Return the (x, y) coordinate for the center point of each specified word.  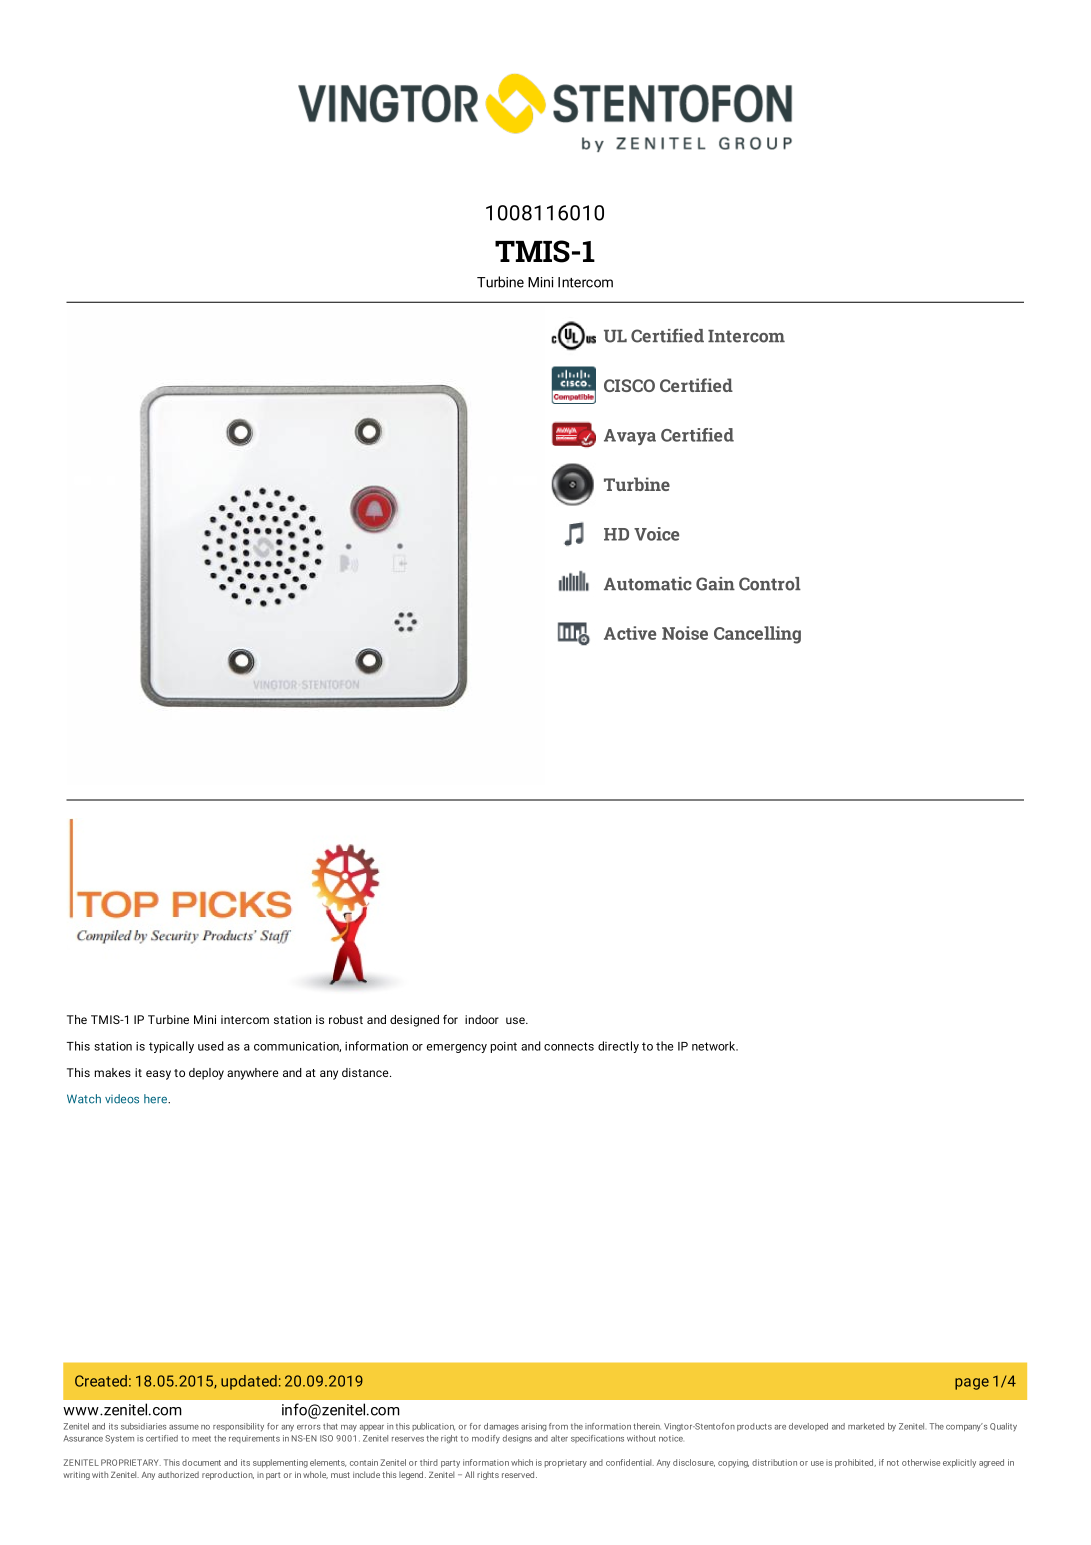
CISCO (629, 385)
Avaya (630, 437)
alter (559, 1438)
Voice (656, 534)
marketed (866, 1426)
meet (201, 1439)
